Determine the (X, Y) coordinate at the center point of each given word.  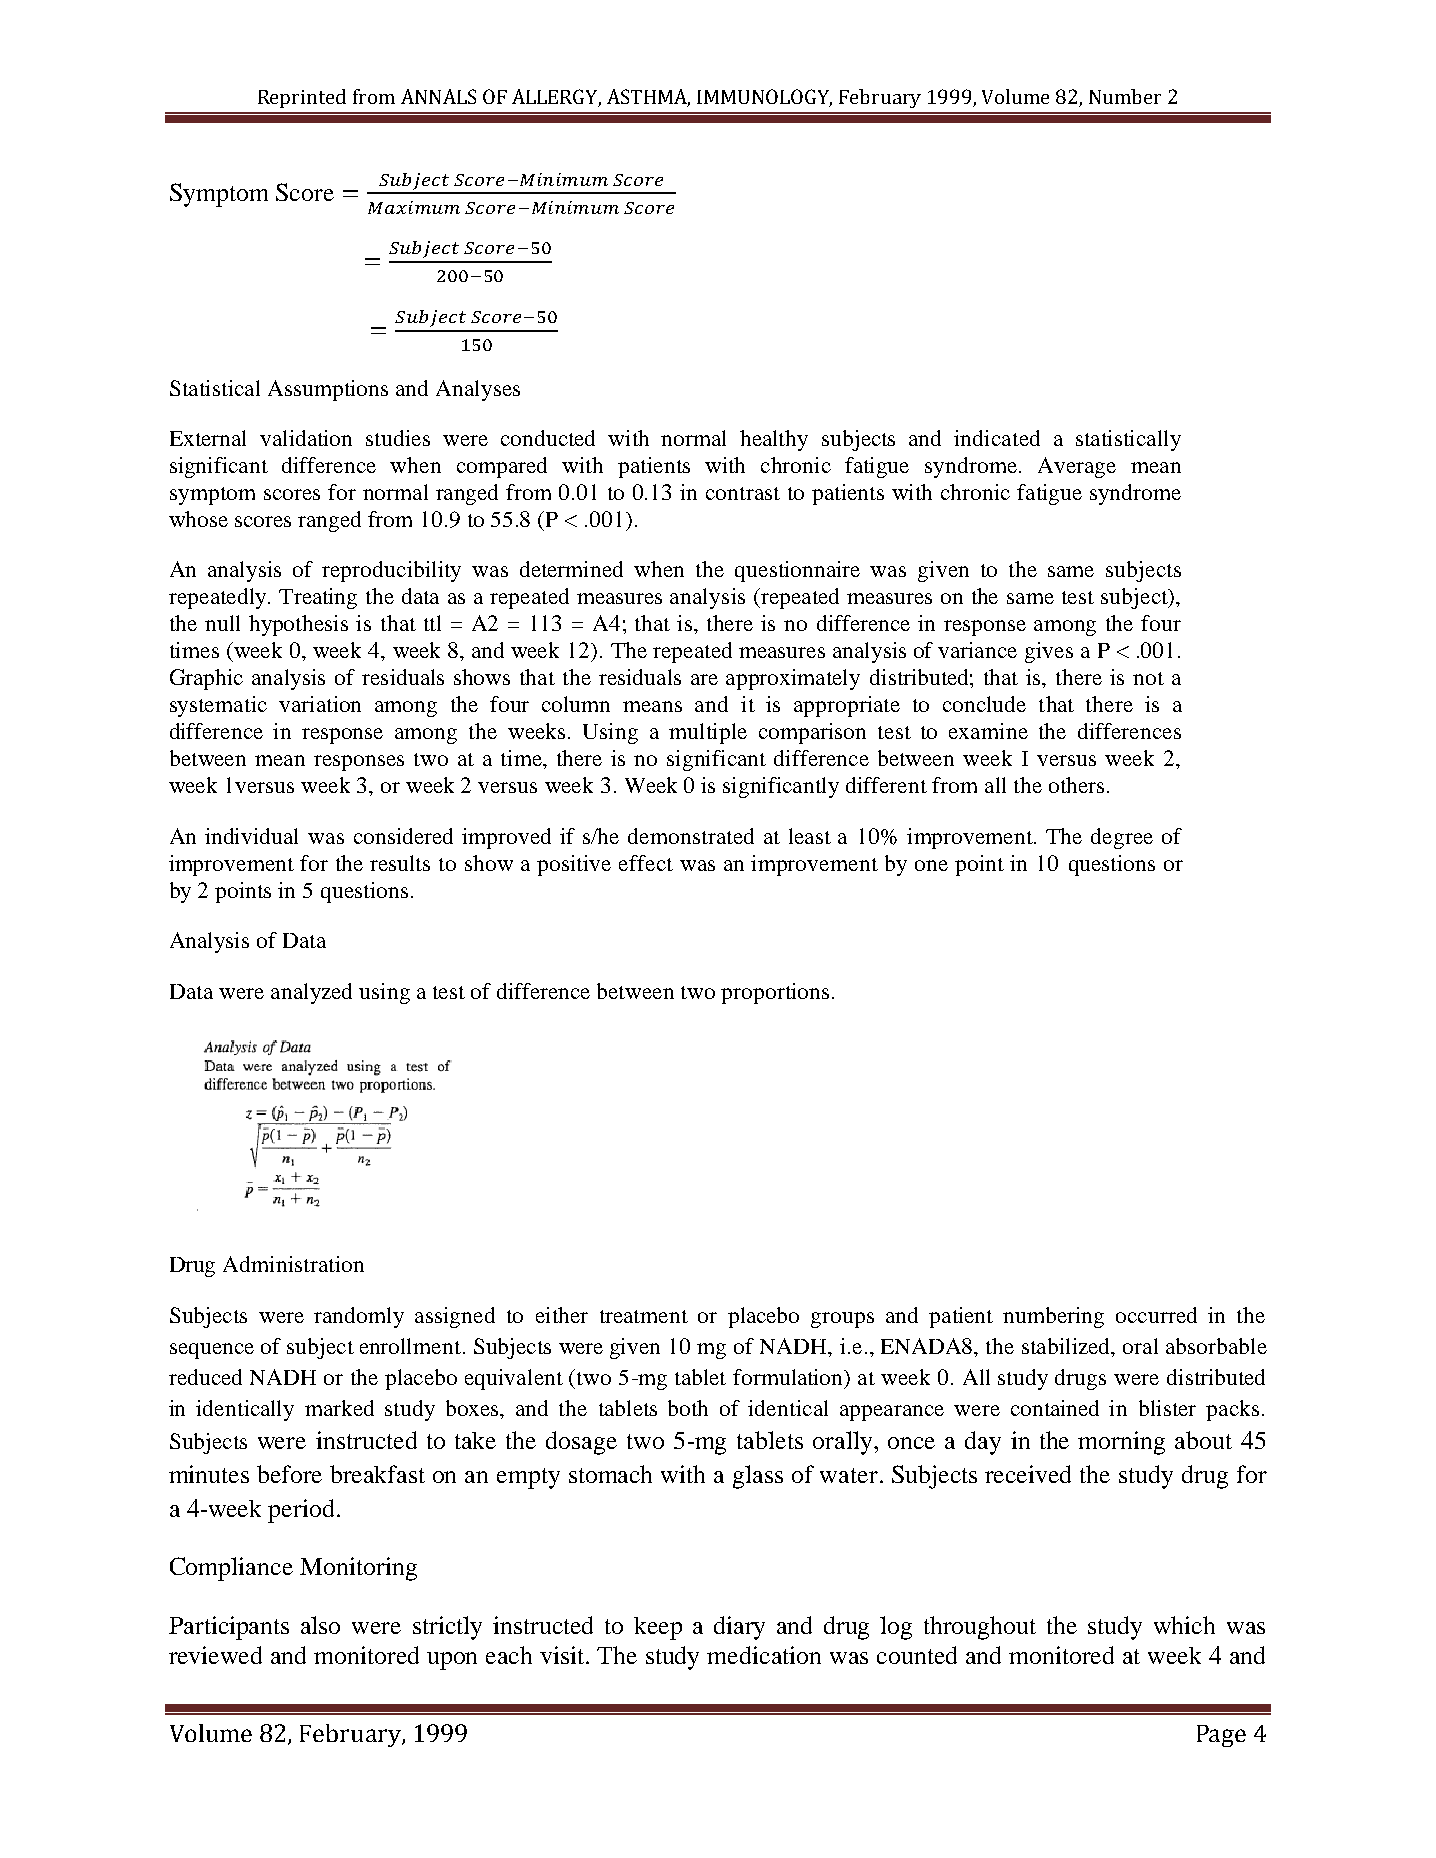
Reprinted (302, 98)
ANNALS (438, 96)
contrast (743, 493)
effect (646, 863)
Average (1077, 467)
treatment (644, 1316)
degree (1122, 838)
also (320, 1625)
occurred (1156, 1315)
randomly (359, 1317)
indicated (997, 438)
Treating (318, 598)
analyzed (311, 993)
